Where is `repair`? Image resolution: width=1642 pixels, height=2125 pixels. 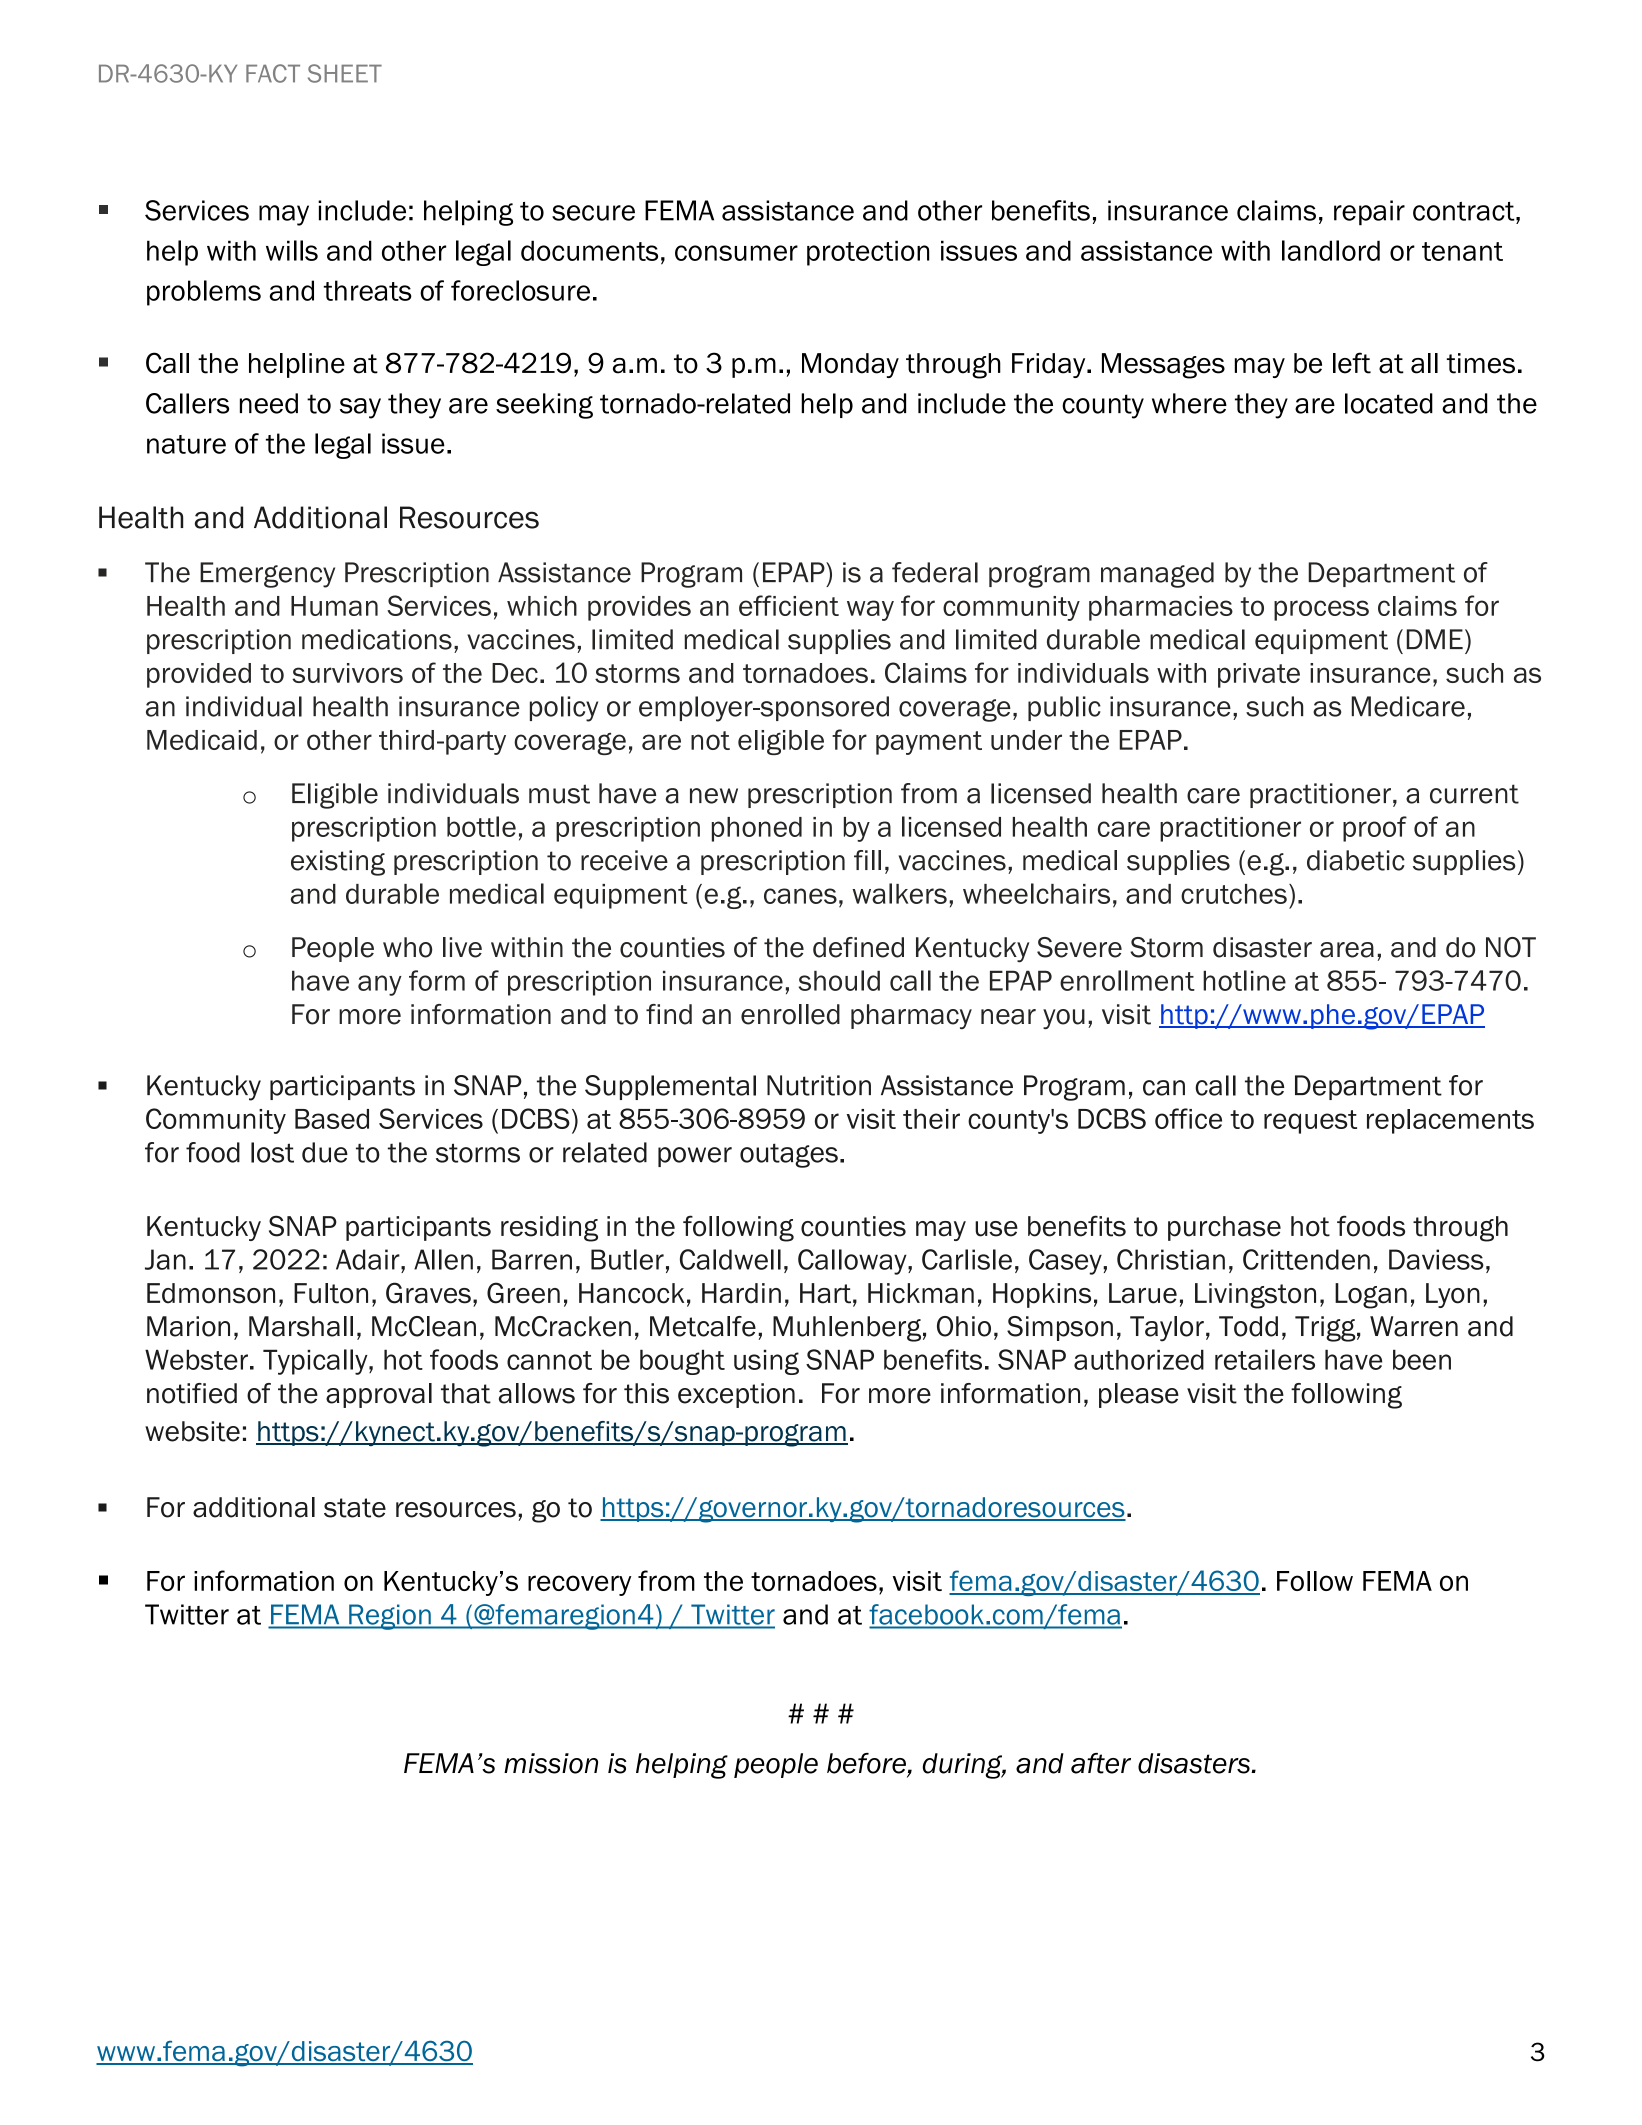
repair is located at coordinates (1369, 213).
